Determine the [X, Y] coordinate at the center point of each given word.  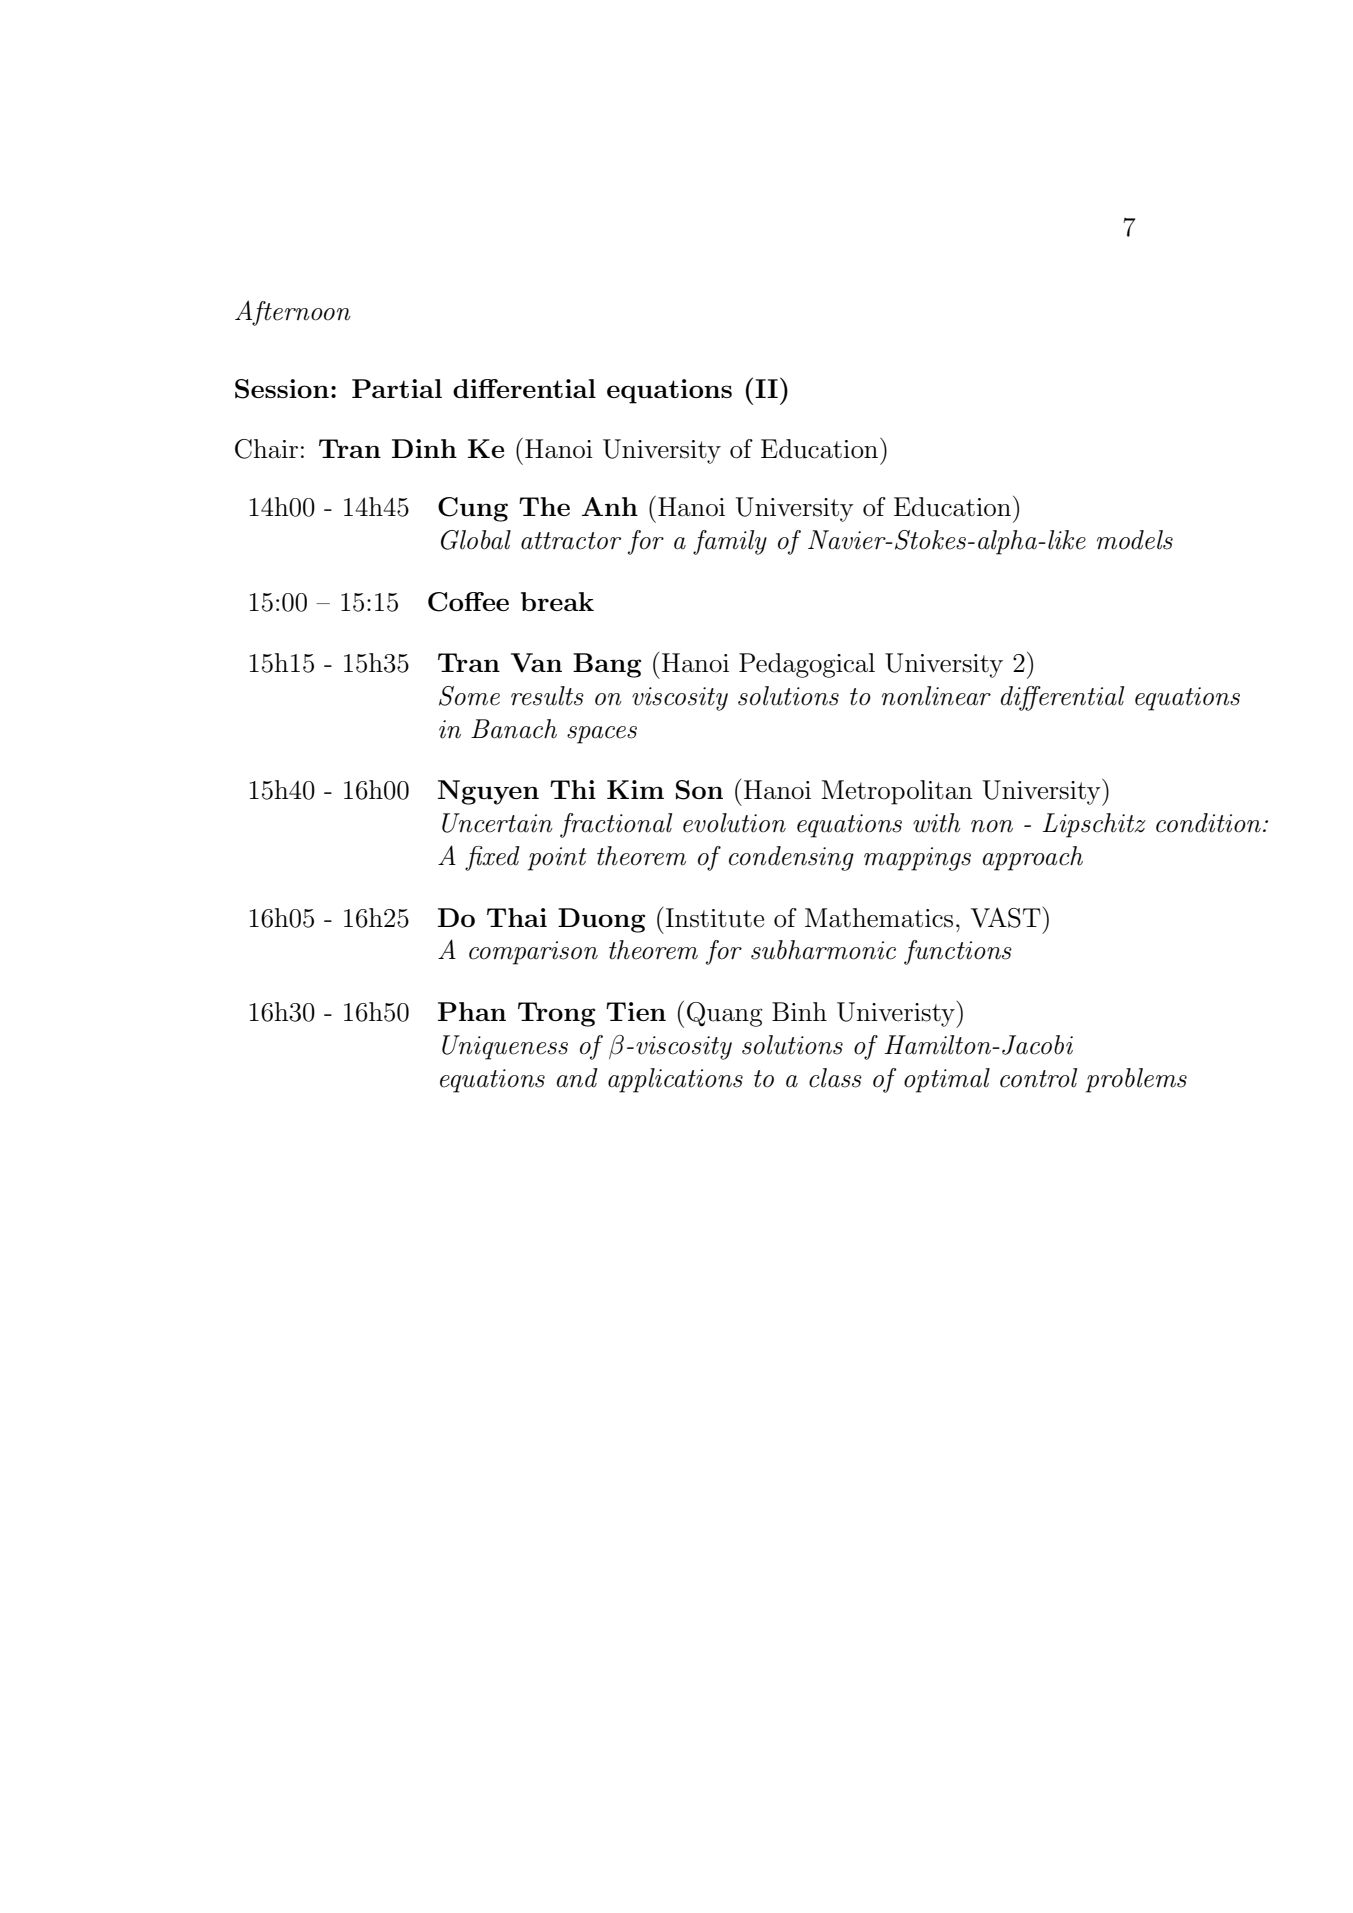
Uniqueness [505, 1047]
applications [675, 1080]
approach [1033, 858]
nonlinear [936, 696]
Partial [397, 388]
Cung [473, 509]
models [1135, 540]
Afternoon [293, 313]
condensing [791, 858]
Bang [607, 665]
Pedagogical [807, 665]
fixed [492, 858]
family [730, 542]
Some [469, 696]
